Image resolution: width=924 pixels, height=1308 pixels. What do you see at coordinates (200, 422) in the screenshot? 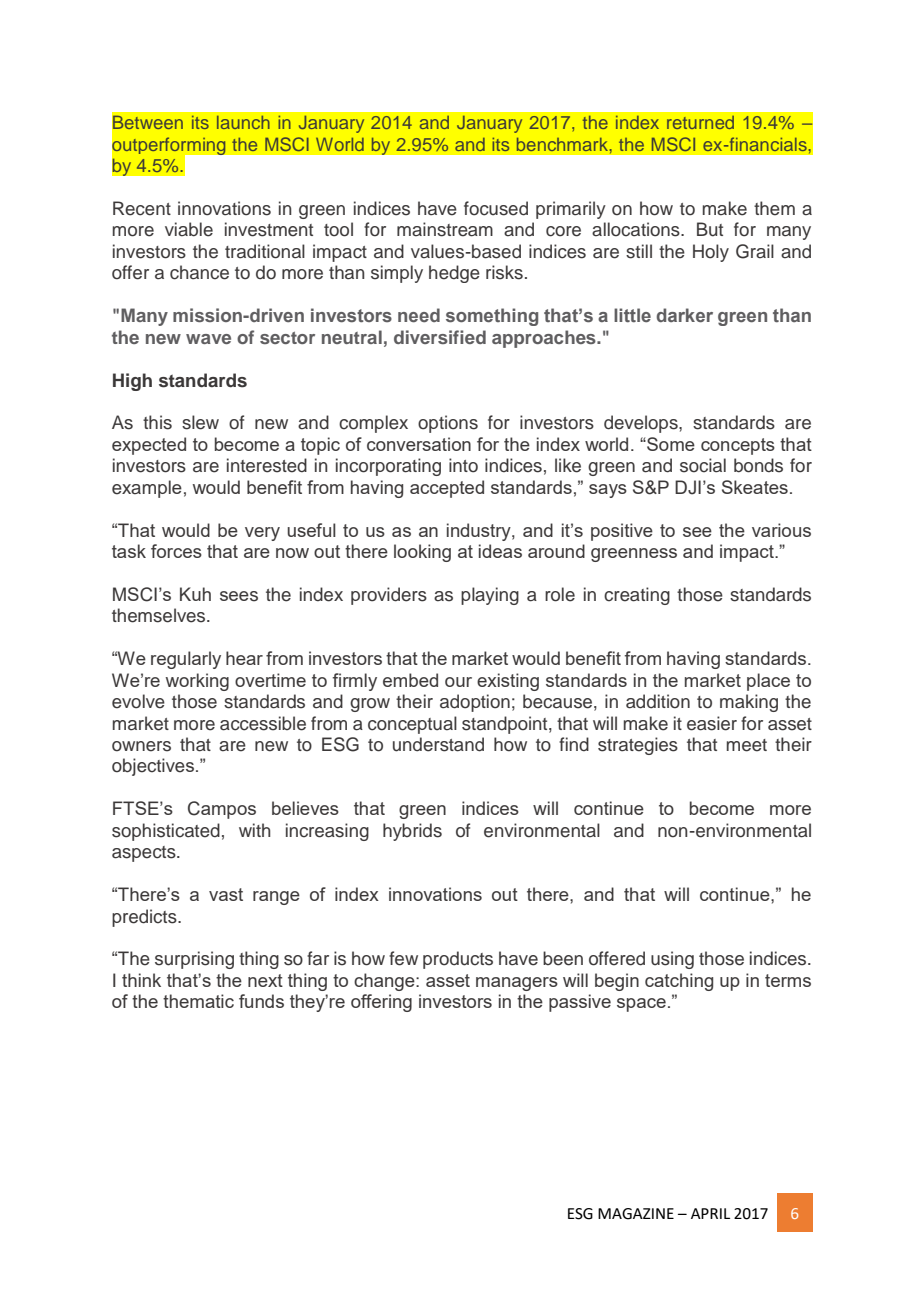
I see `slew` at bounding box center [200, 422].
